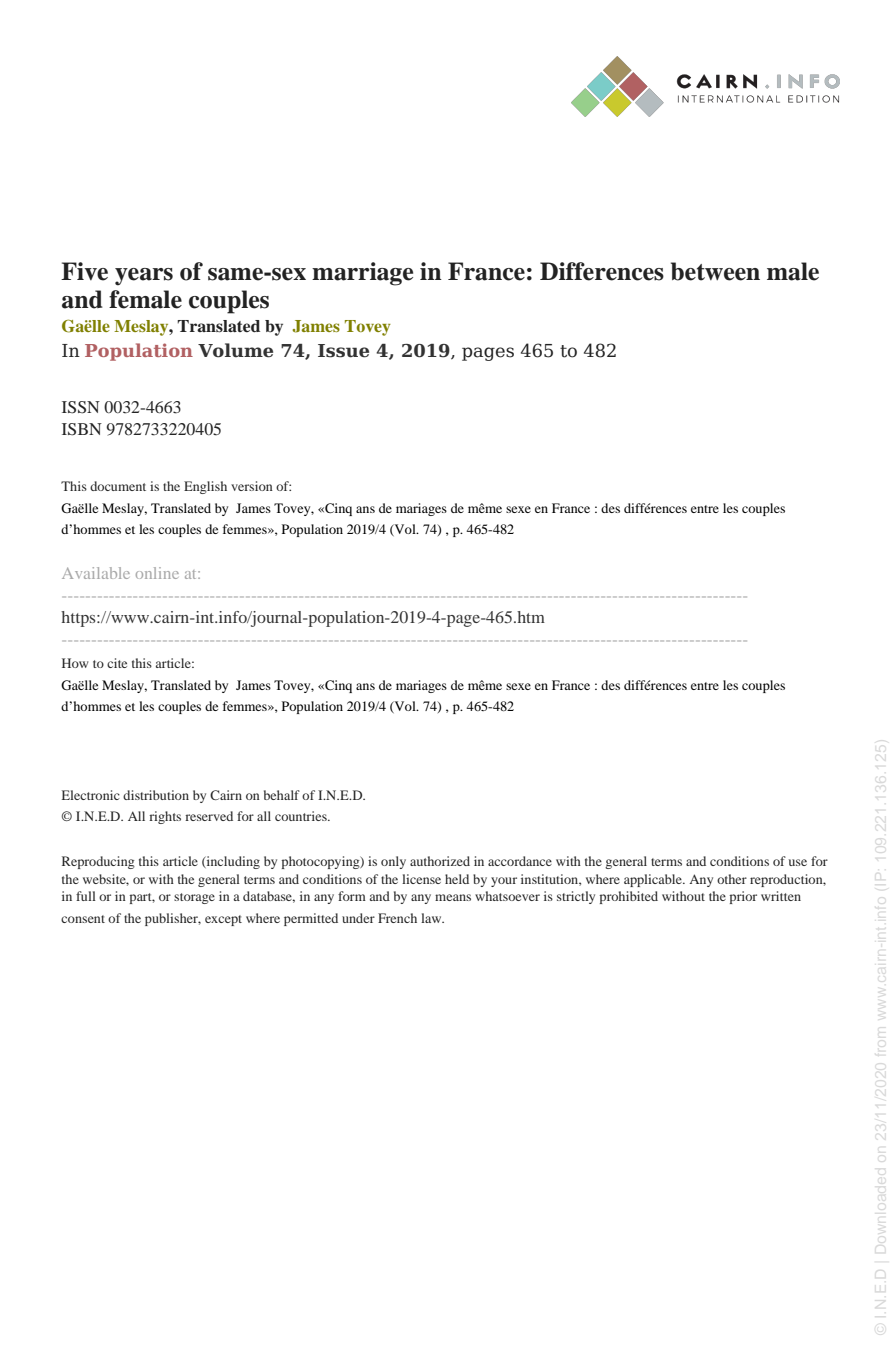  Describe the element at coordinates (156, 795) in the page. I see `distribution` at that location.
